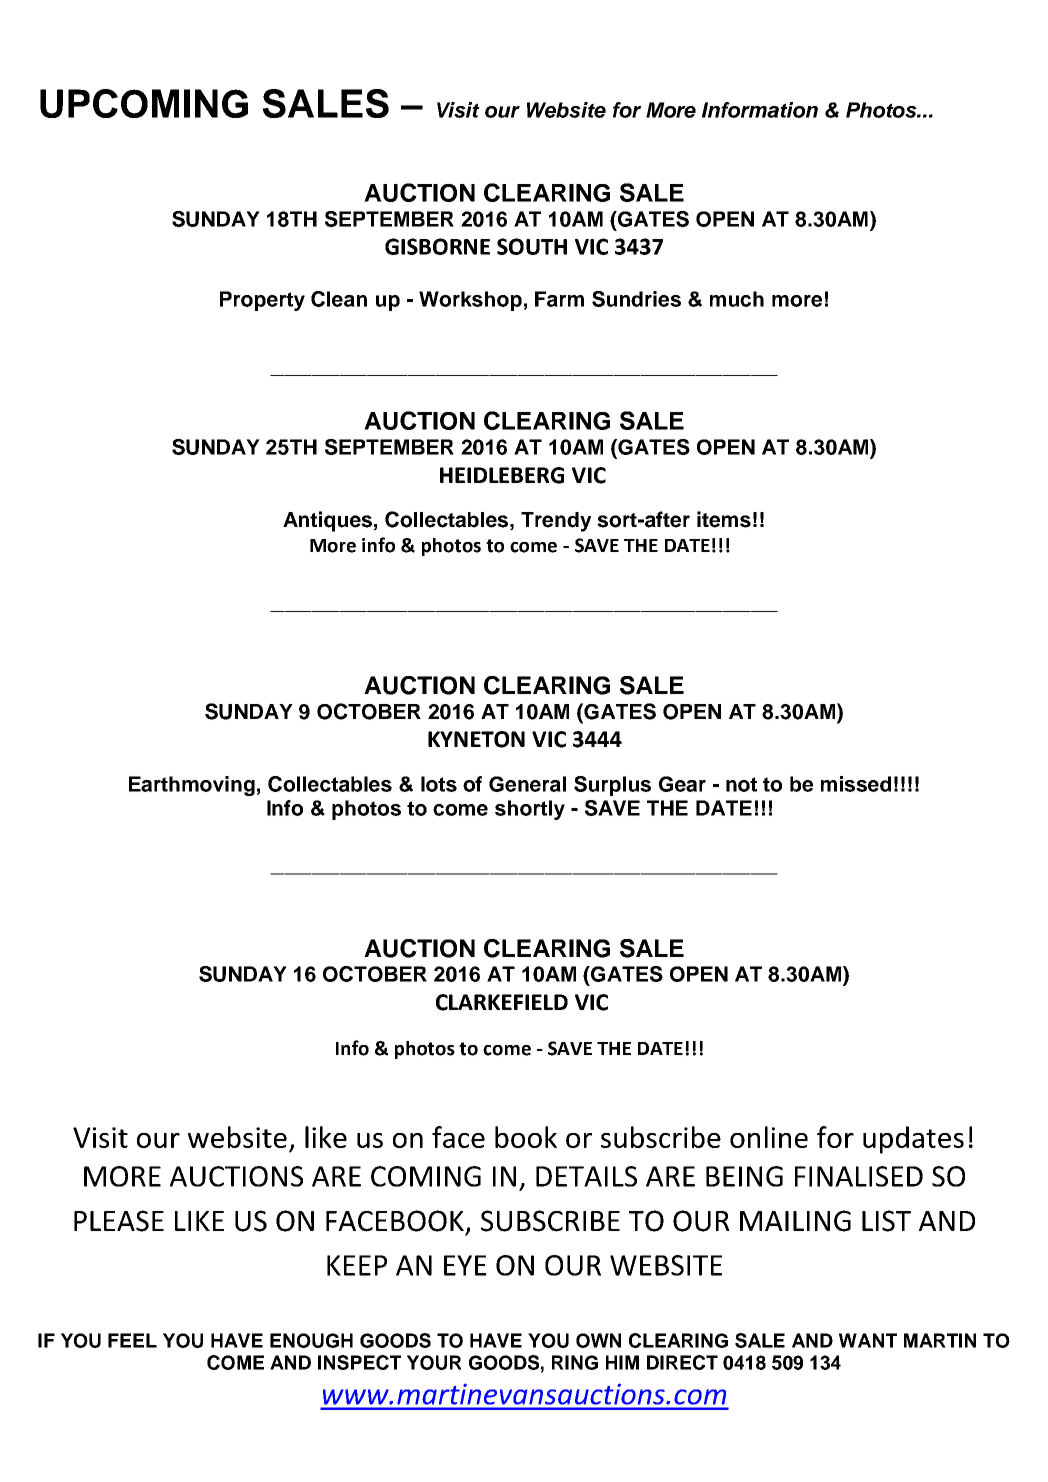 This image has height=1482, width=1048. I want to click on Workshop, so click(470, 301).
